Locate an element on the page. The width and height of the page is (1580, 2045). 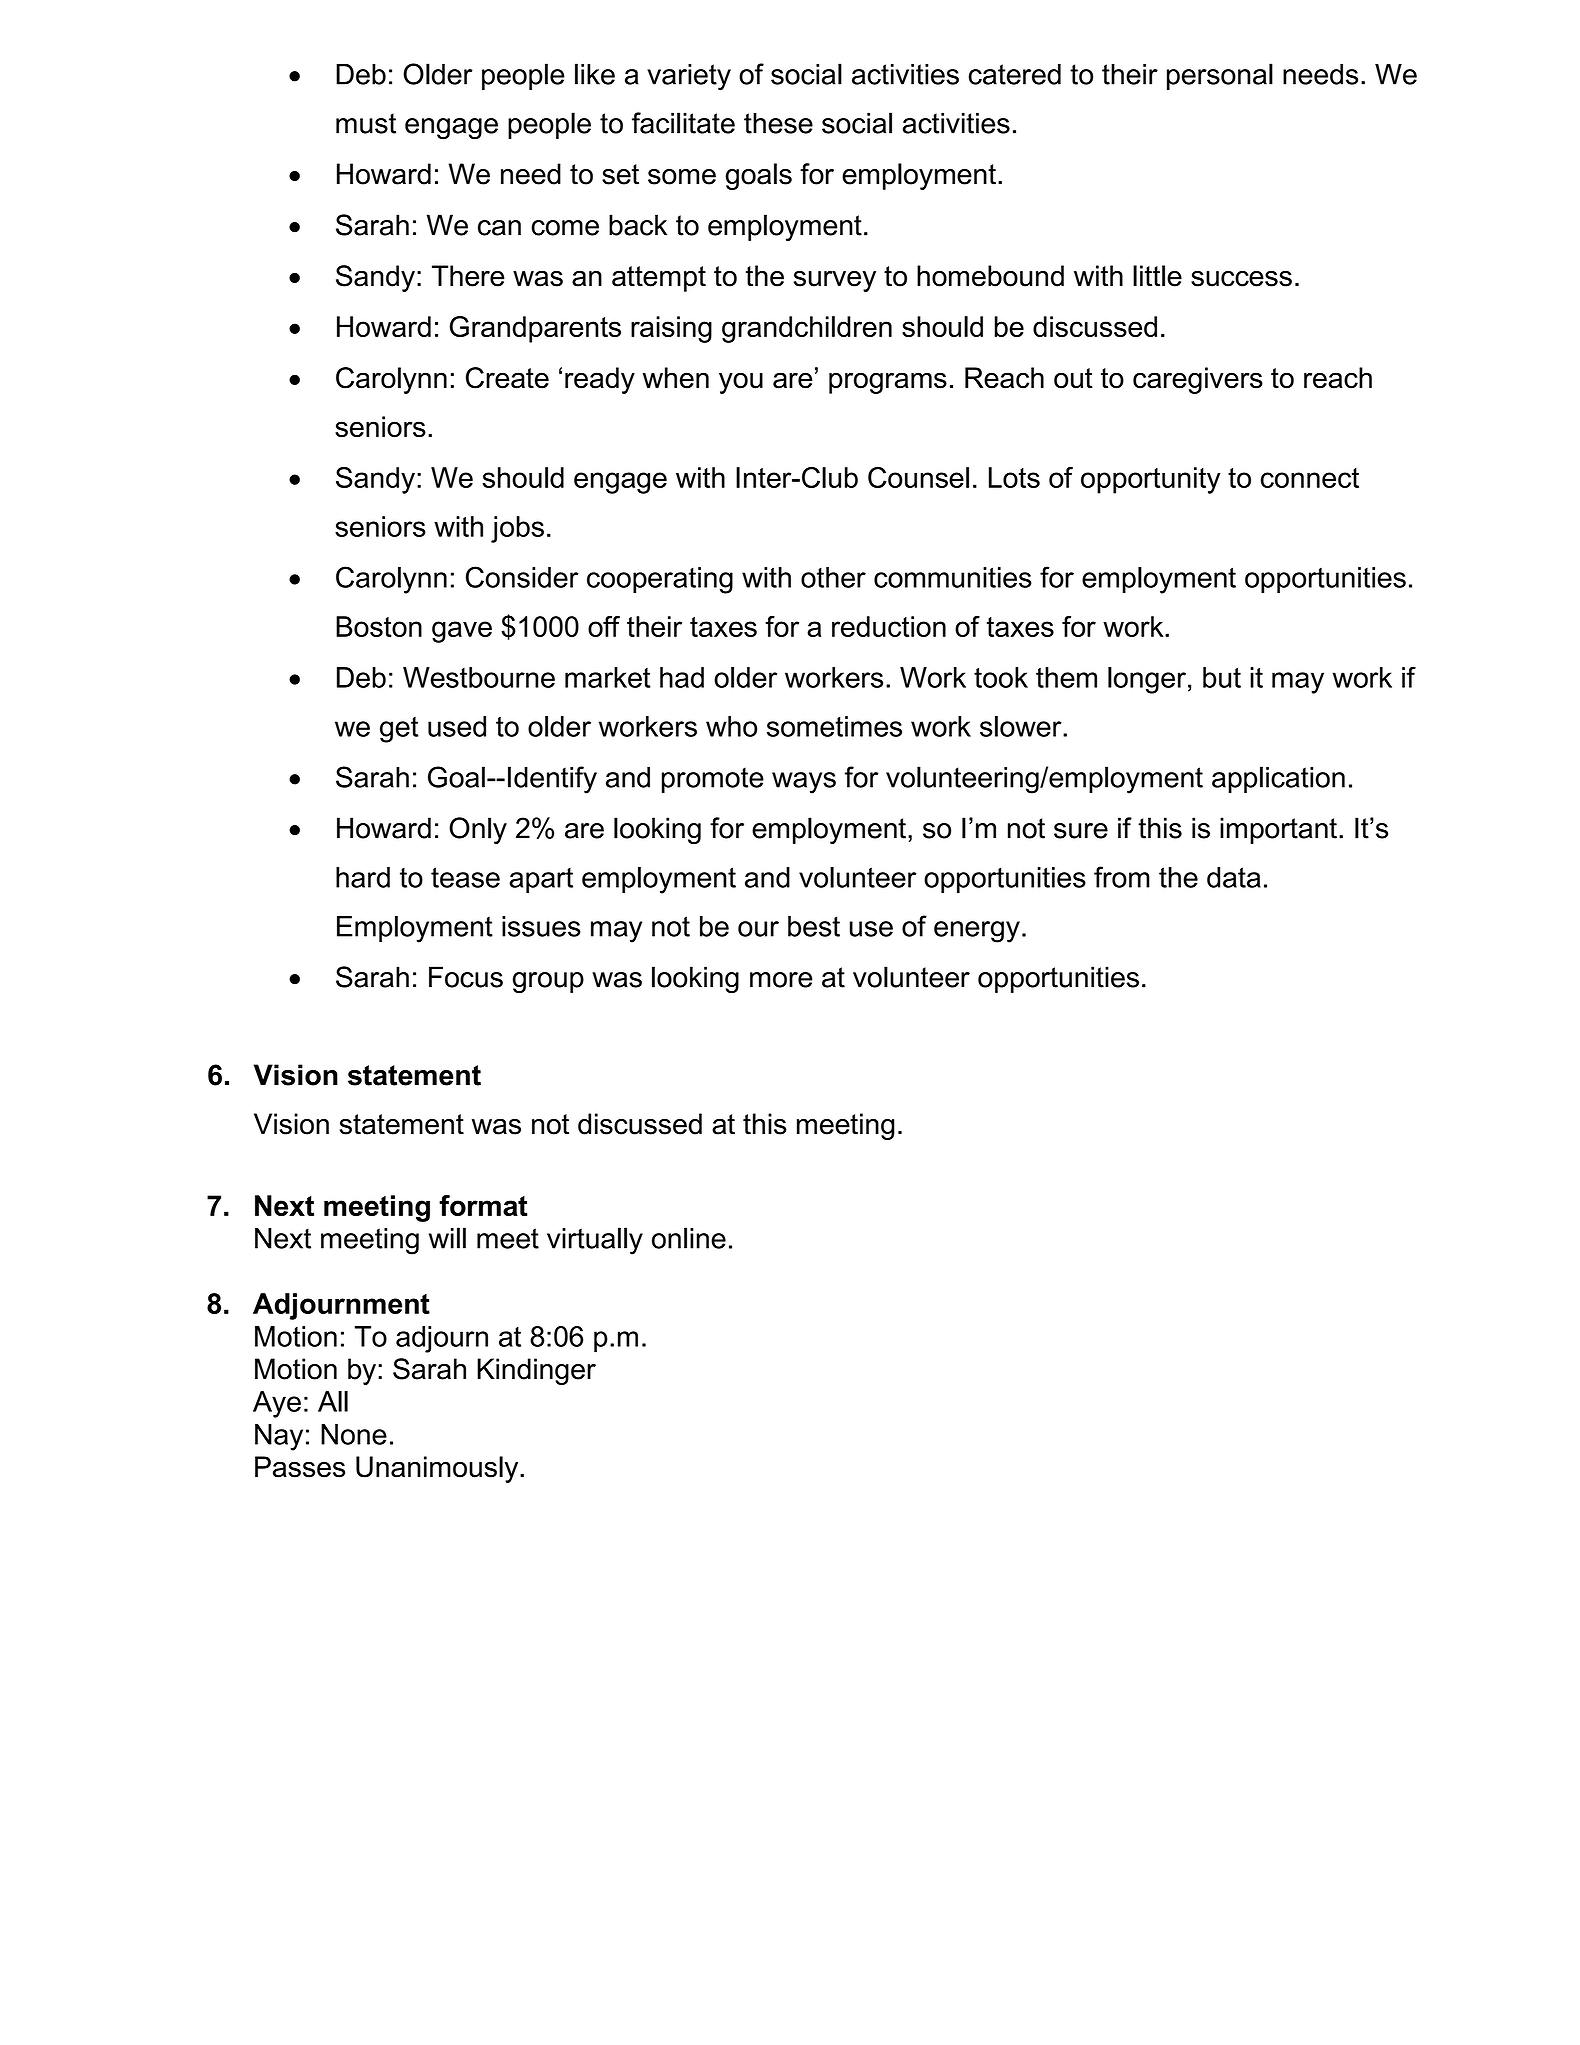
these is located at coordinates (778, 123).
